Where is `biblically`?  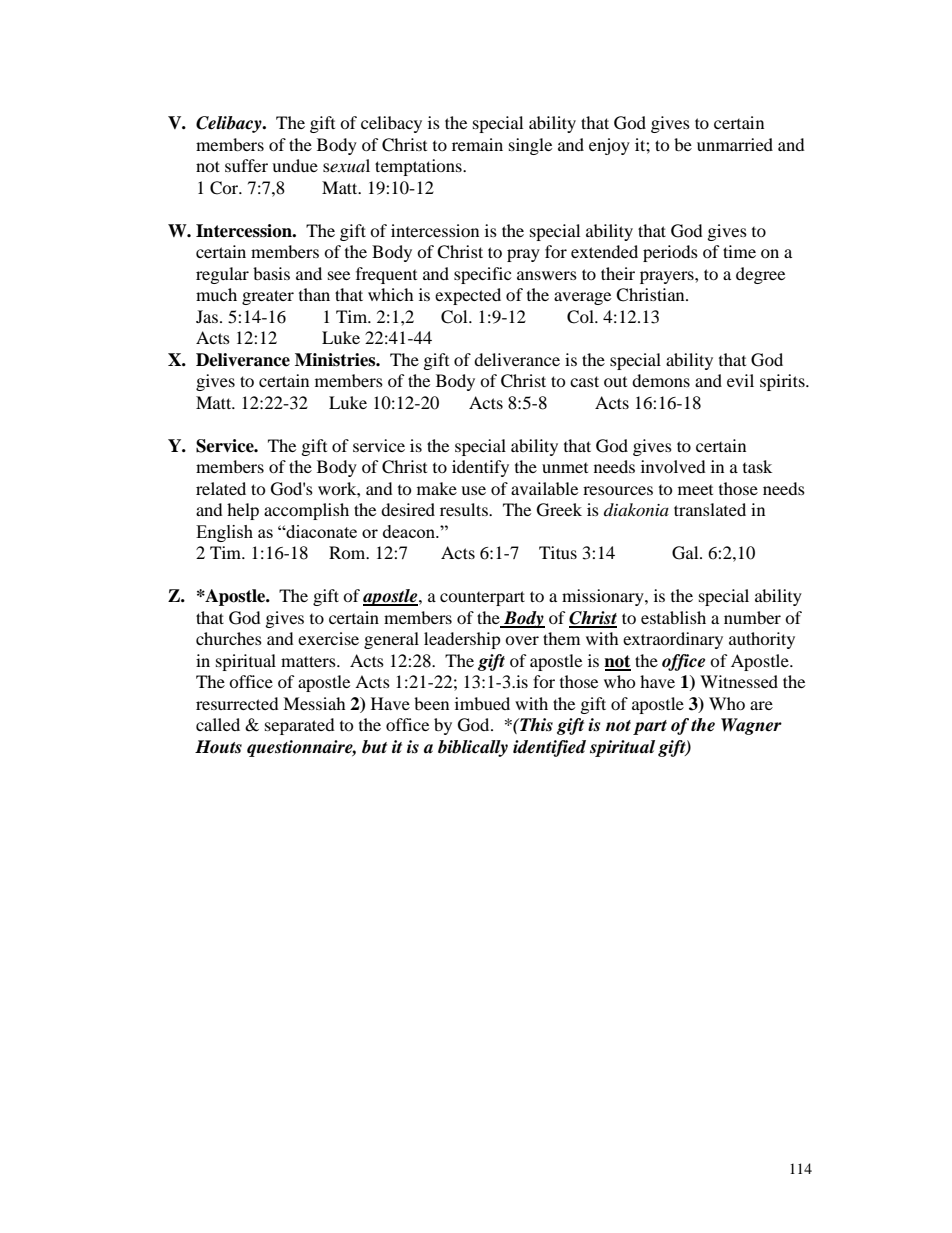
biblically is located at coordinates (473, 748).
